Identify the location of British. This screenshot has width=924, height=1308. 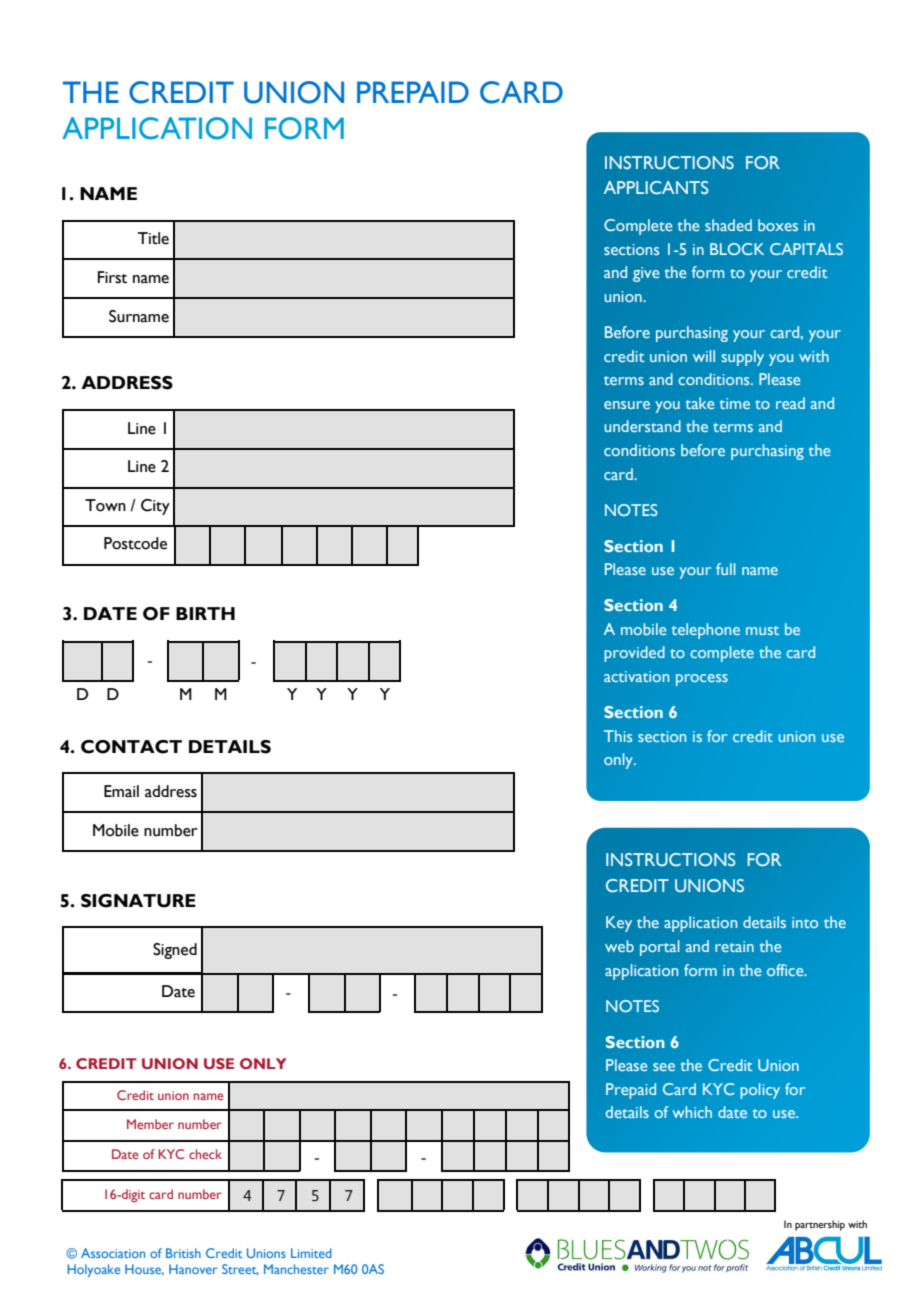
(183, 1253).
